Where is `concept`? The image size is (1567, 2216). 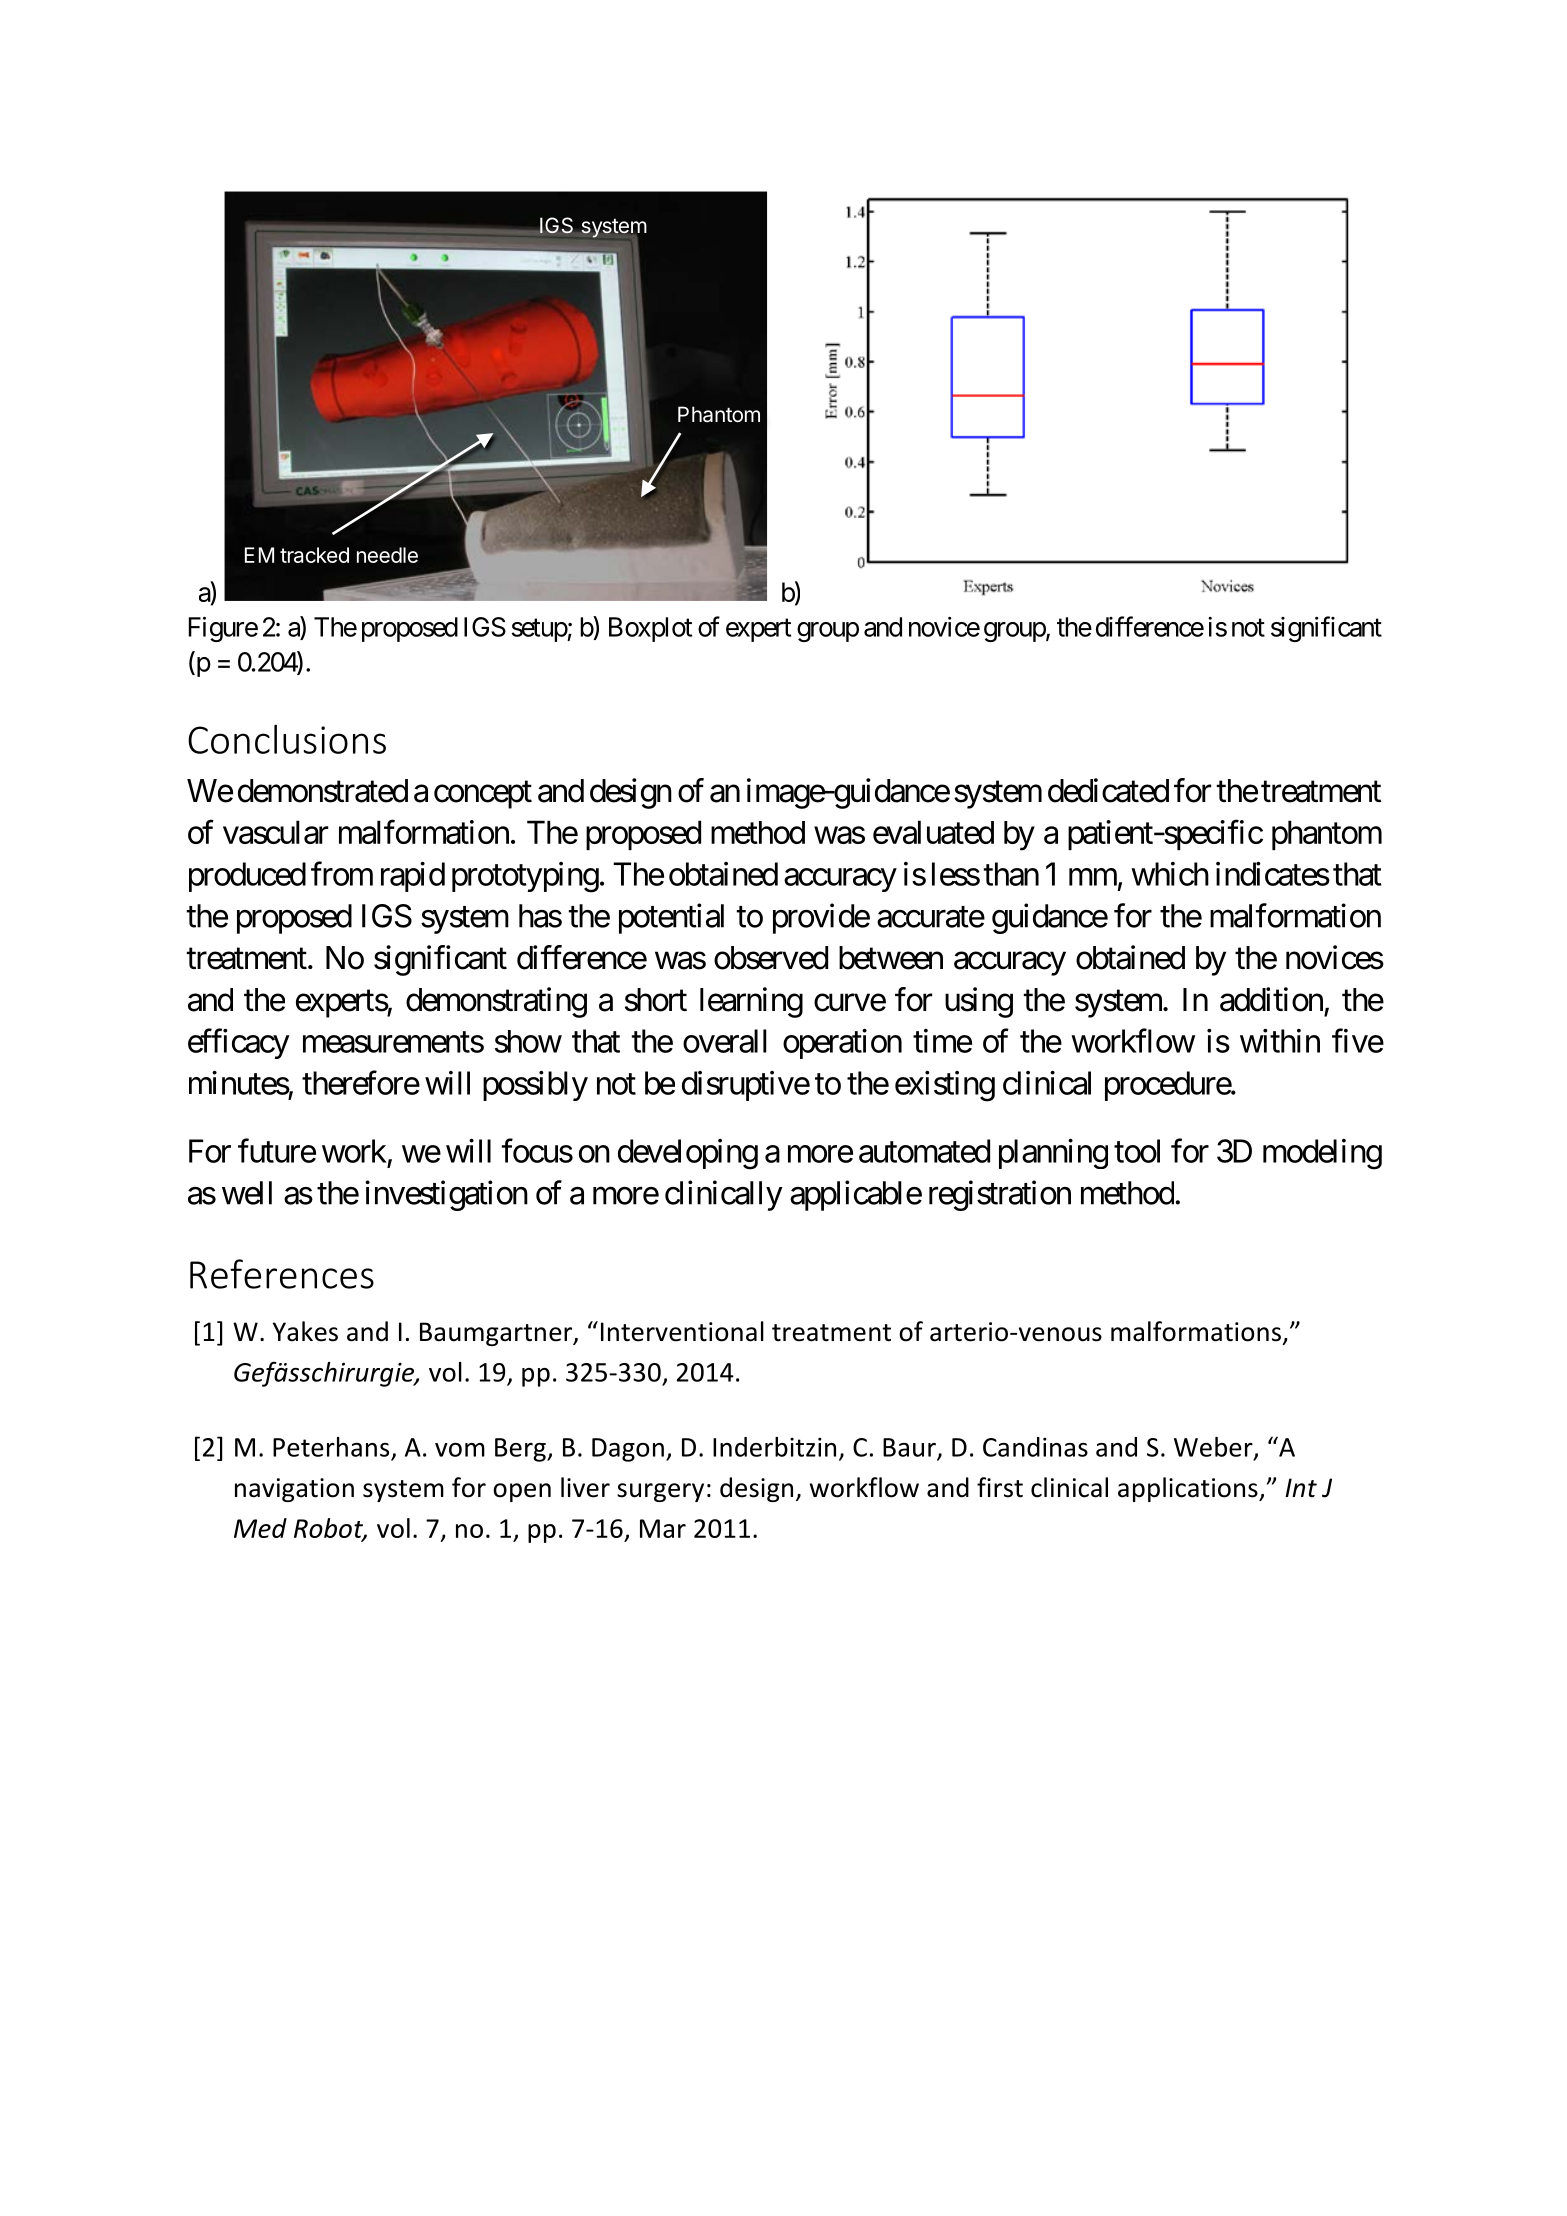
concept is located at coordinates (483, 795).
